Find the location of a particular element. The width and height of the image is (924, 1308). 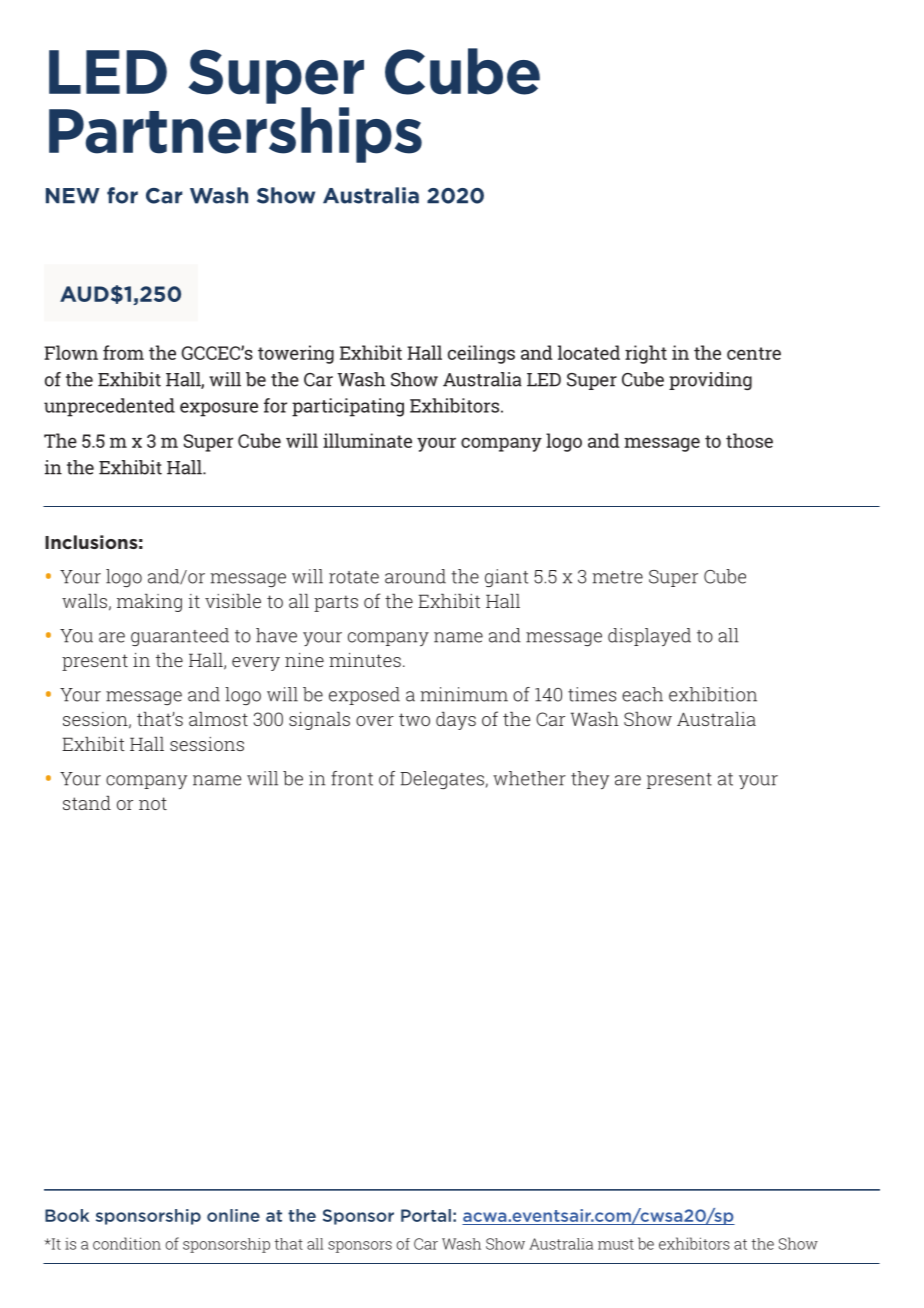

NEW is located at coordinates (73, 196).
